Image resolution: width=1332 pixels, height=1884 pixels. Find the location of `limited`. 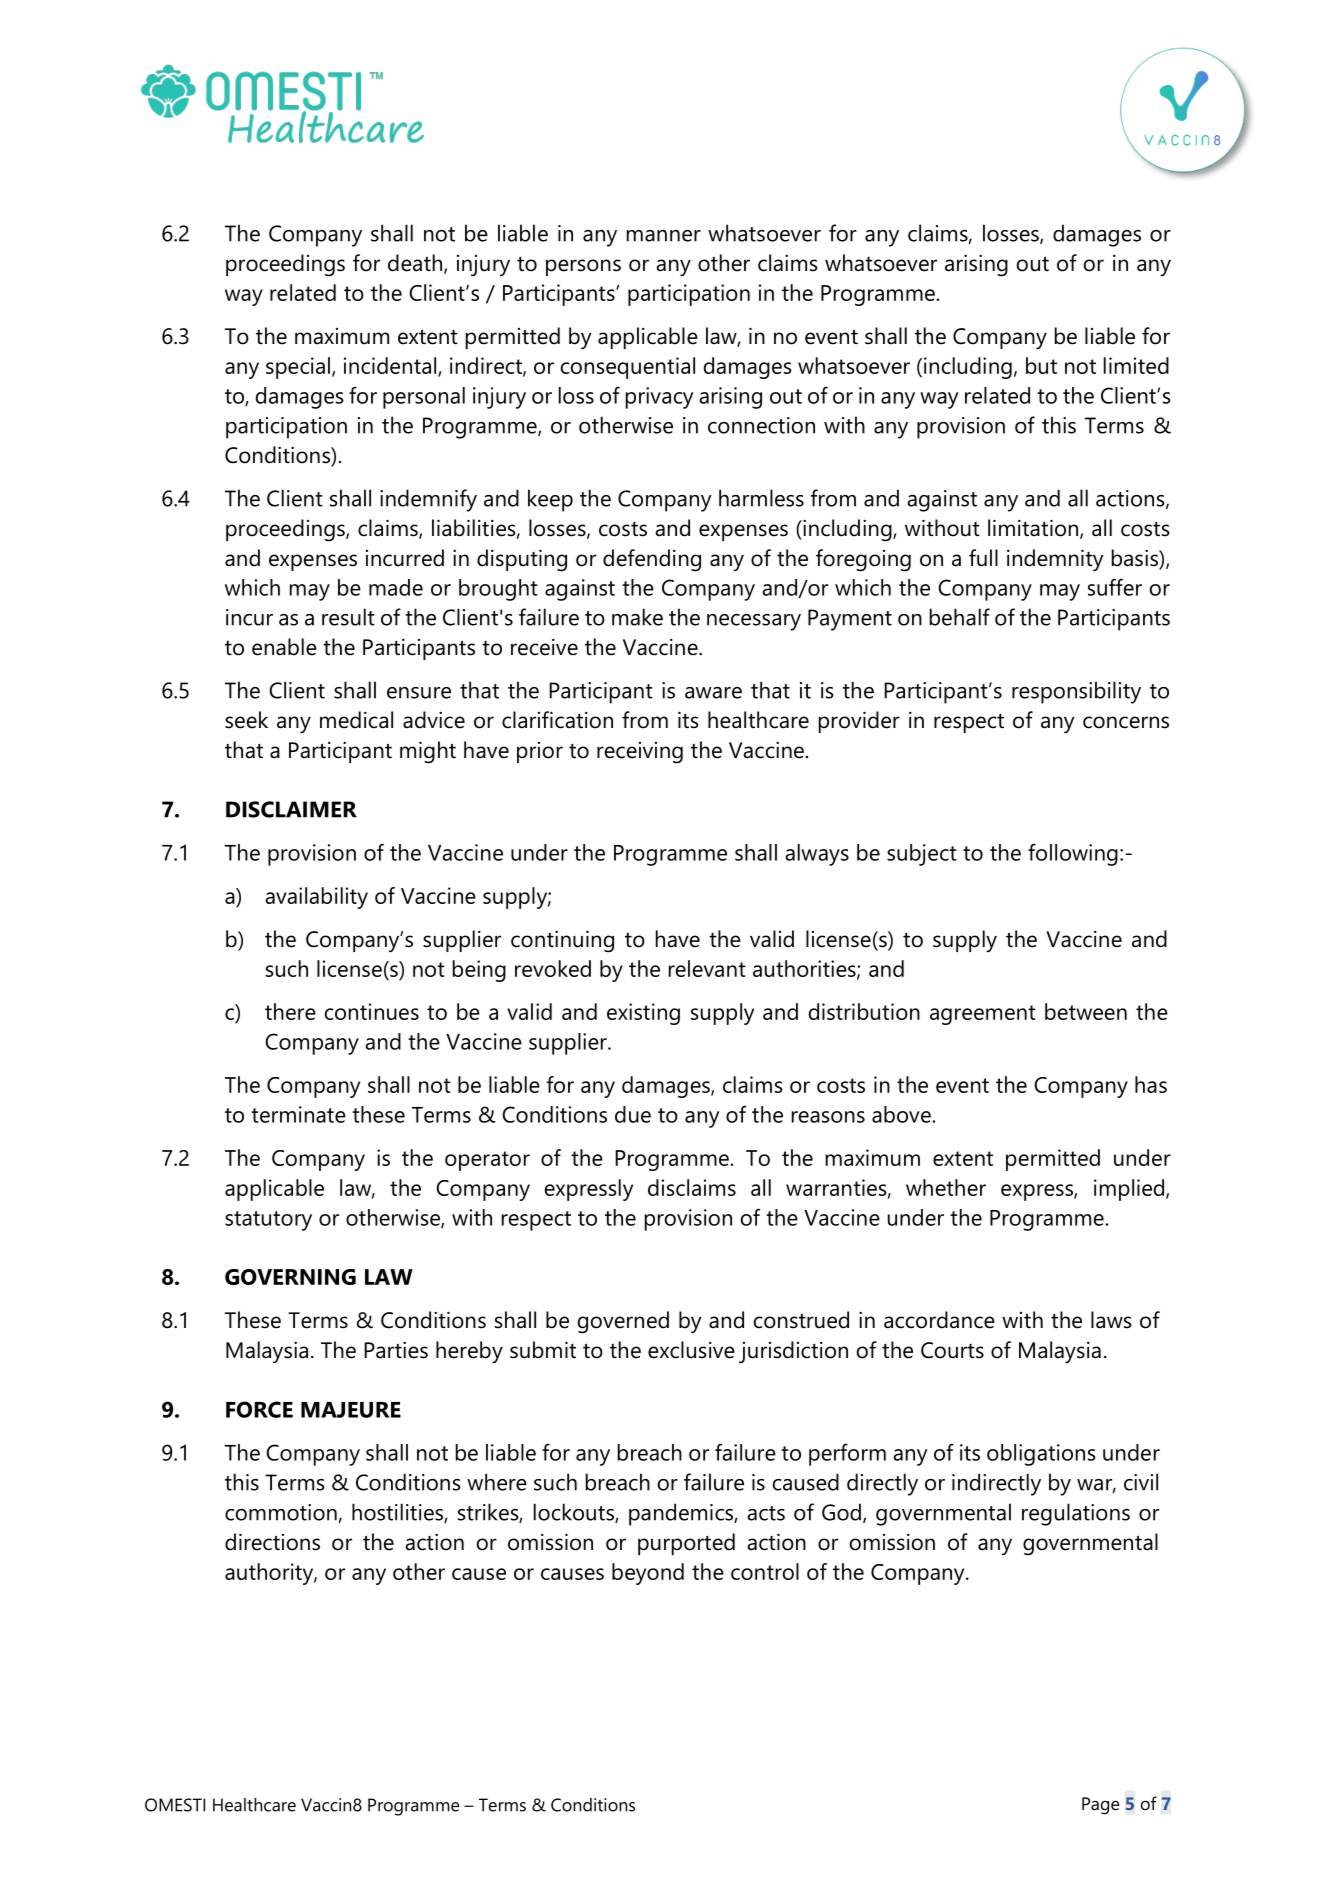

limited is located at coordinates (1136, 365).
